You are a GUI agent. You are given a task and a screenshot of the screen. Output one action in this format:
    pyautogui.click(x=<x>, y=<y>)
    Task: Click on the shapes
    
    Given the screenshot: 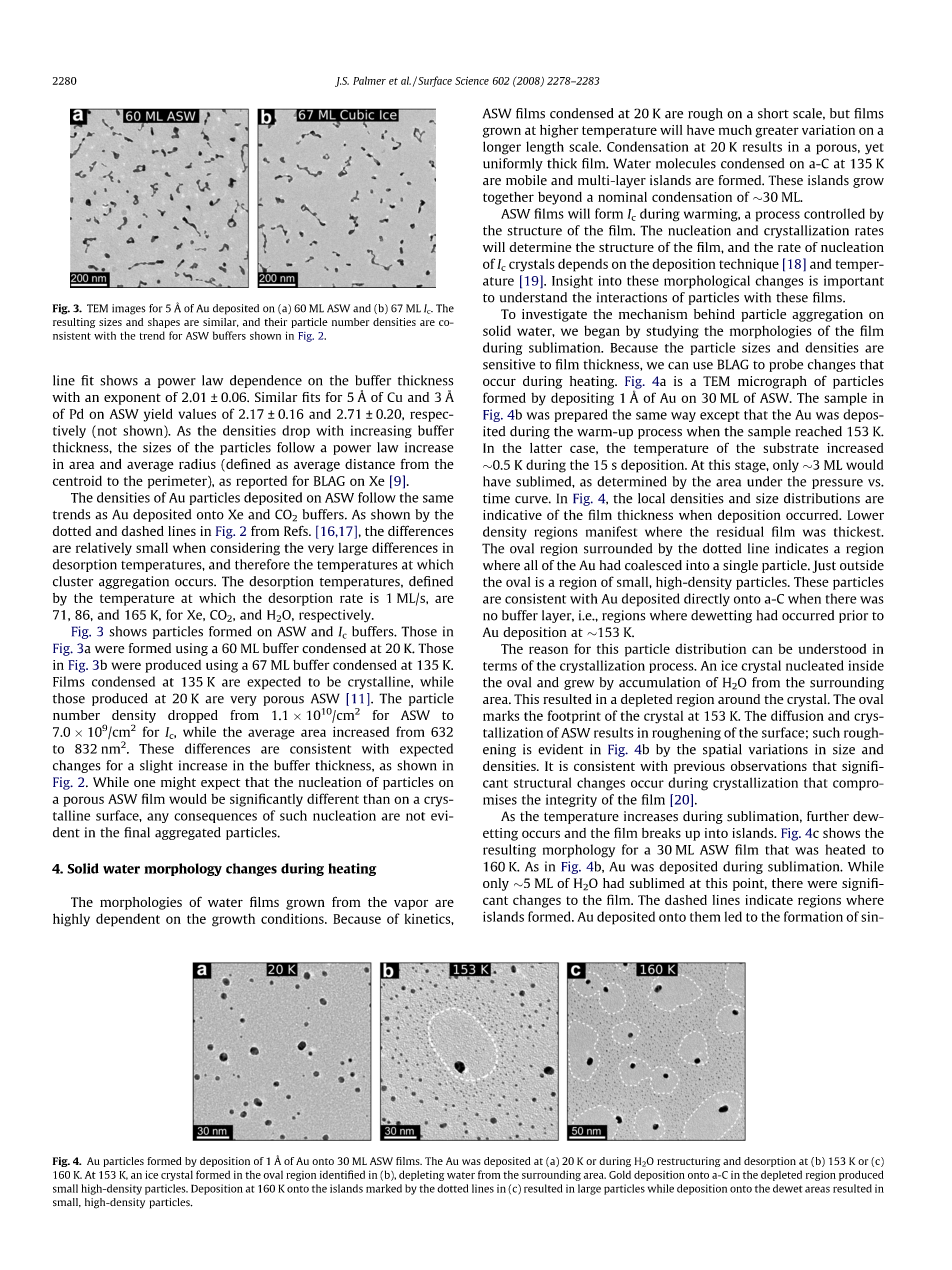 What is the action you would take?
    pyautogui.click(x=164, y=323)
